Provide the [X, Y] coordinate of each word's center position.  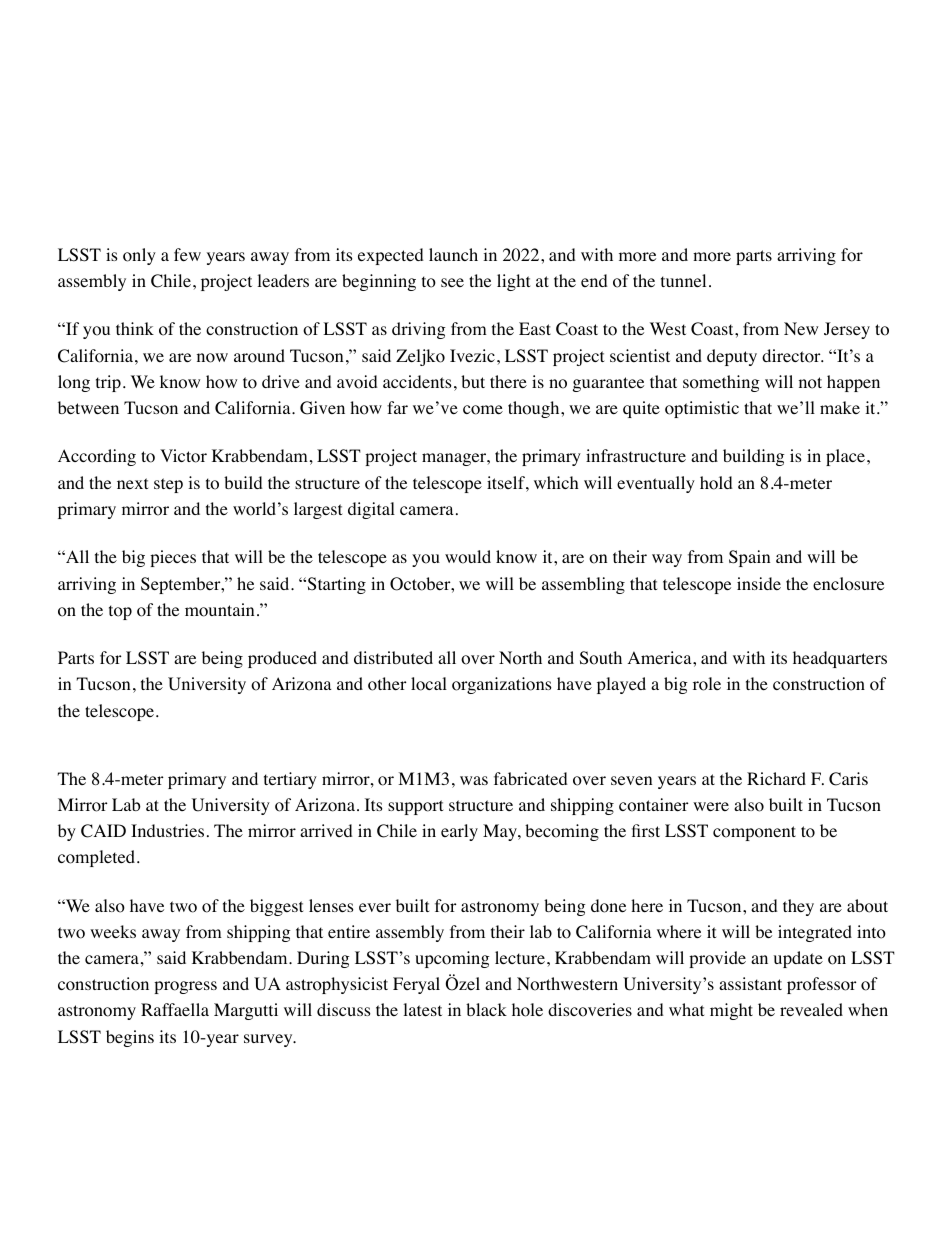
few [187, 254]
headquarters [840, 659]
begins [130, 1038]
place [845, 457]
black [486, 1009]
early [459, 832]
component [754, 833]
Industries [167, 830]
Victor [183, 456]
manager [455, 459]
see [452, 282]
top [120, 612]
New [801, 328]
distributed [393, 657]
